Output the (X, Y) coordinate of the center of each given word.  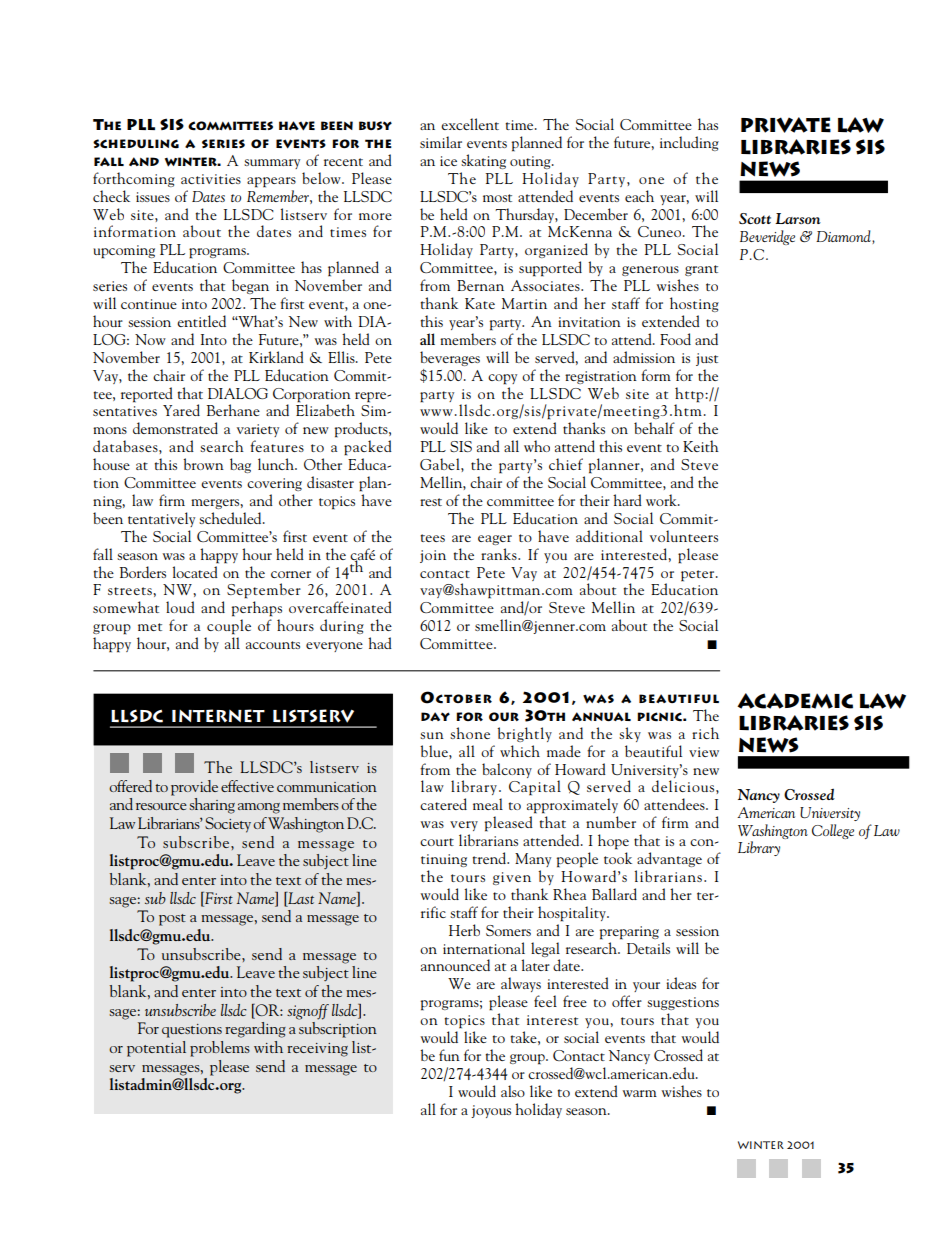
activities (211, 179)
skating (483, 161)
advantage (669, 859)
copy (502, 379)
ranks (500, 554)
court (437, 842)
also (513, 1091)
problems (220, 1049)
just (707, 359)
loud (180, 607)
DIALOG (238, 393)
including (689, 143)
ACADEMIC (795, 701)
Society (228, 825)
